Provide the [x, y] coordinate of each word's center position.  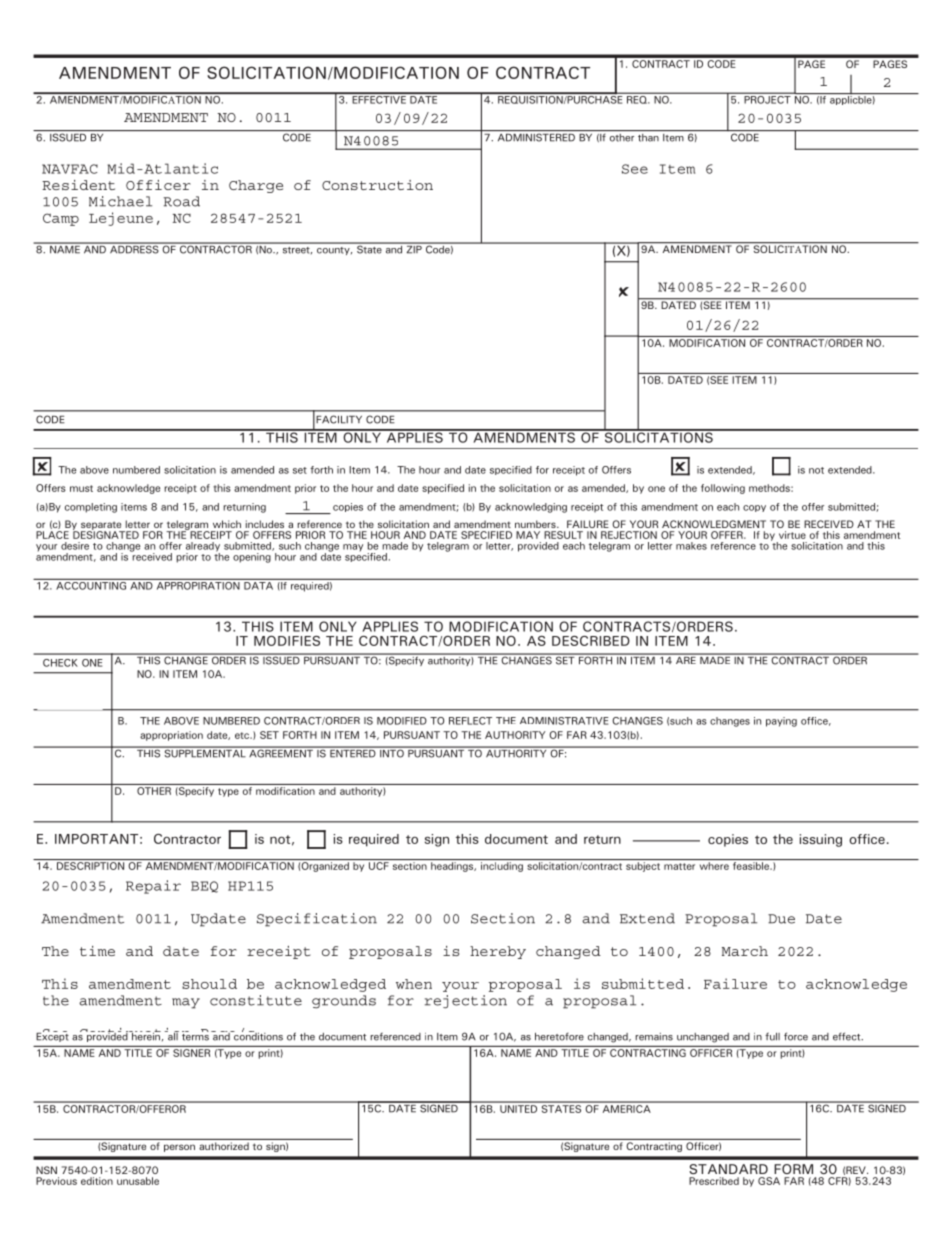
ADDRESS [134, 248]
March [745, 951]
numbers [536, 524]
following [723, 489]
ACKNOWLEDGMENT [714, 524]
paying [781, 722]
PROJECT [767, 98]
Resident [78, 185]
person [179, 1148]
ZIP [414, 248]
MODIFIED [402, 721]
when [414, 984]
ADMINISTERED [536, 137]
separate [102, 526]
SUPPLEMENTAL [205, 752]
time [97, 951]
